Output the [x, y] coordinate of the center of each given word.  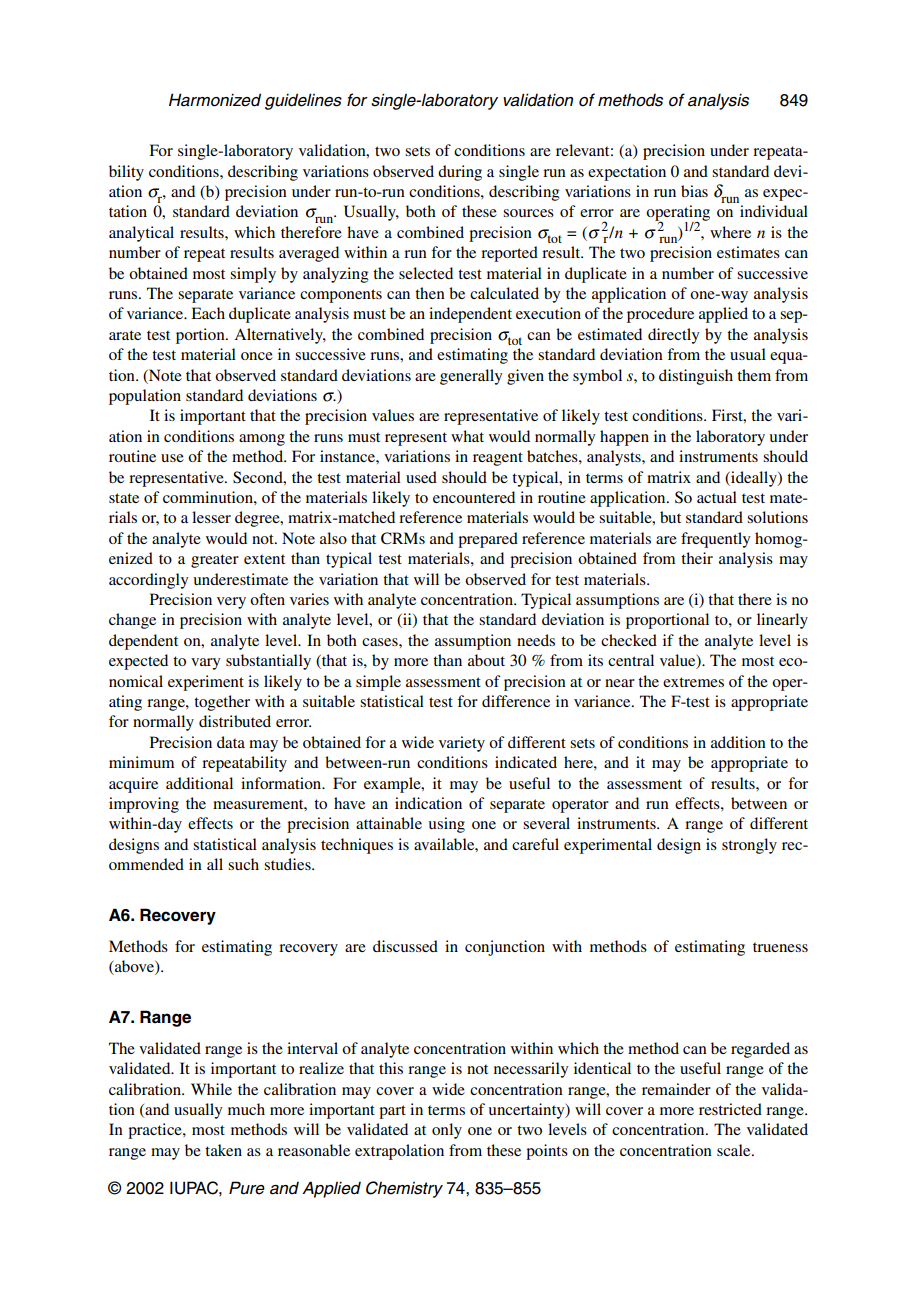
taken [223, 1150]
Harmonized [215, 100]
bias [694, 191]
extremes [693, 682]
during [460, 173]
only [447, 1131]
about [486, 660]
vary [205, 664]
